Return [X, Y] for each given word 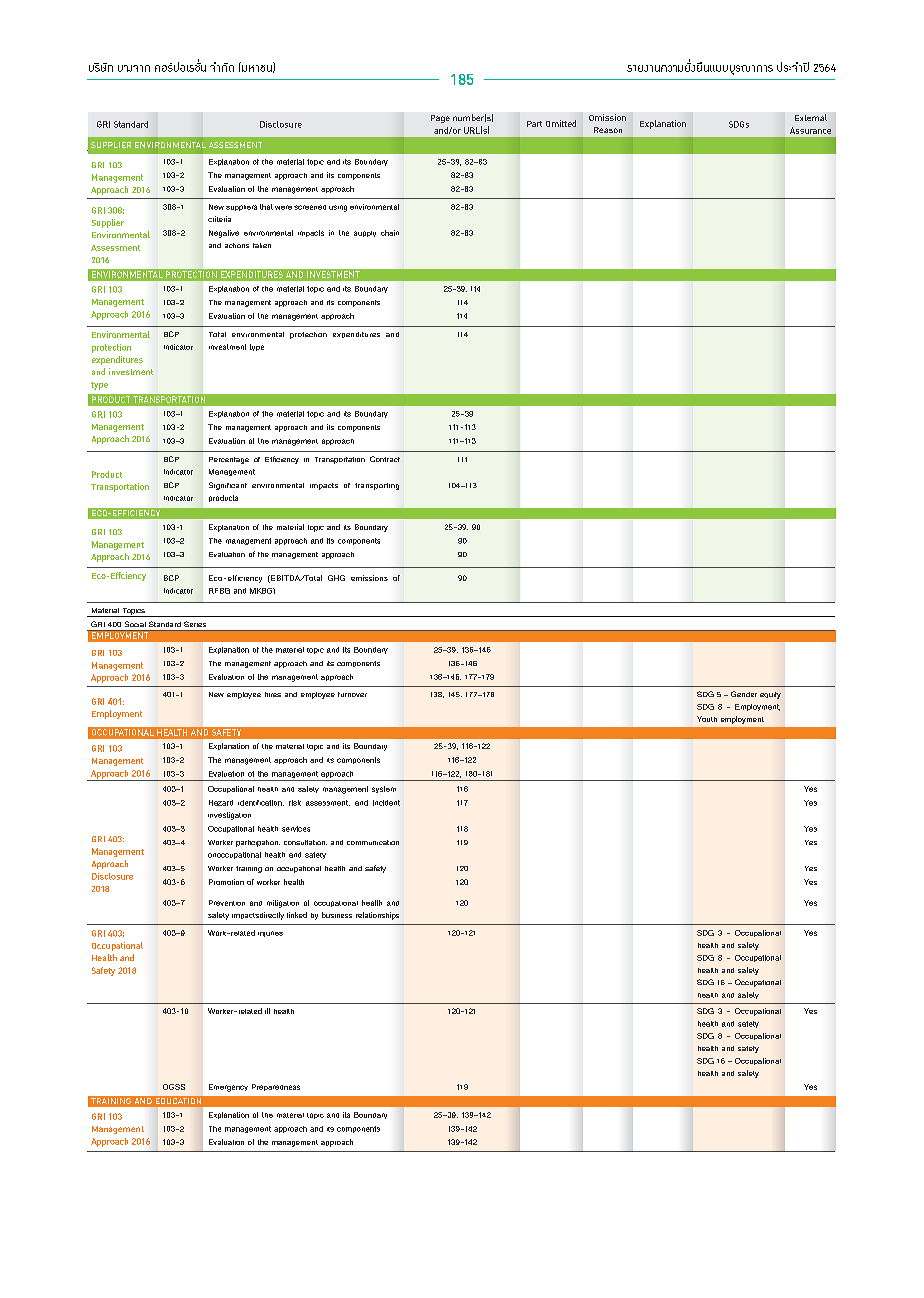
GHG [336, 578]
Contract [385, 459]
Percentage [229, 460]
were [283, 207]
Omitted [561, 123]
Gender [744, 694]
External [811, 117]
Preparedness [276, 1087]
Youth [707, 719]
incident [386, 803]
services [296, 829]
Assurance [810, 130]
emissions [369, 578]
